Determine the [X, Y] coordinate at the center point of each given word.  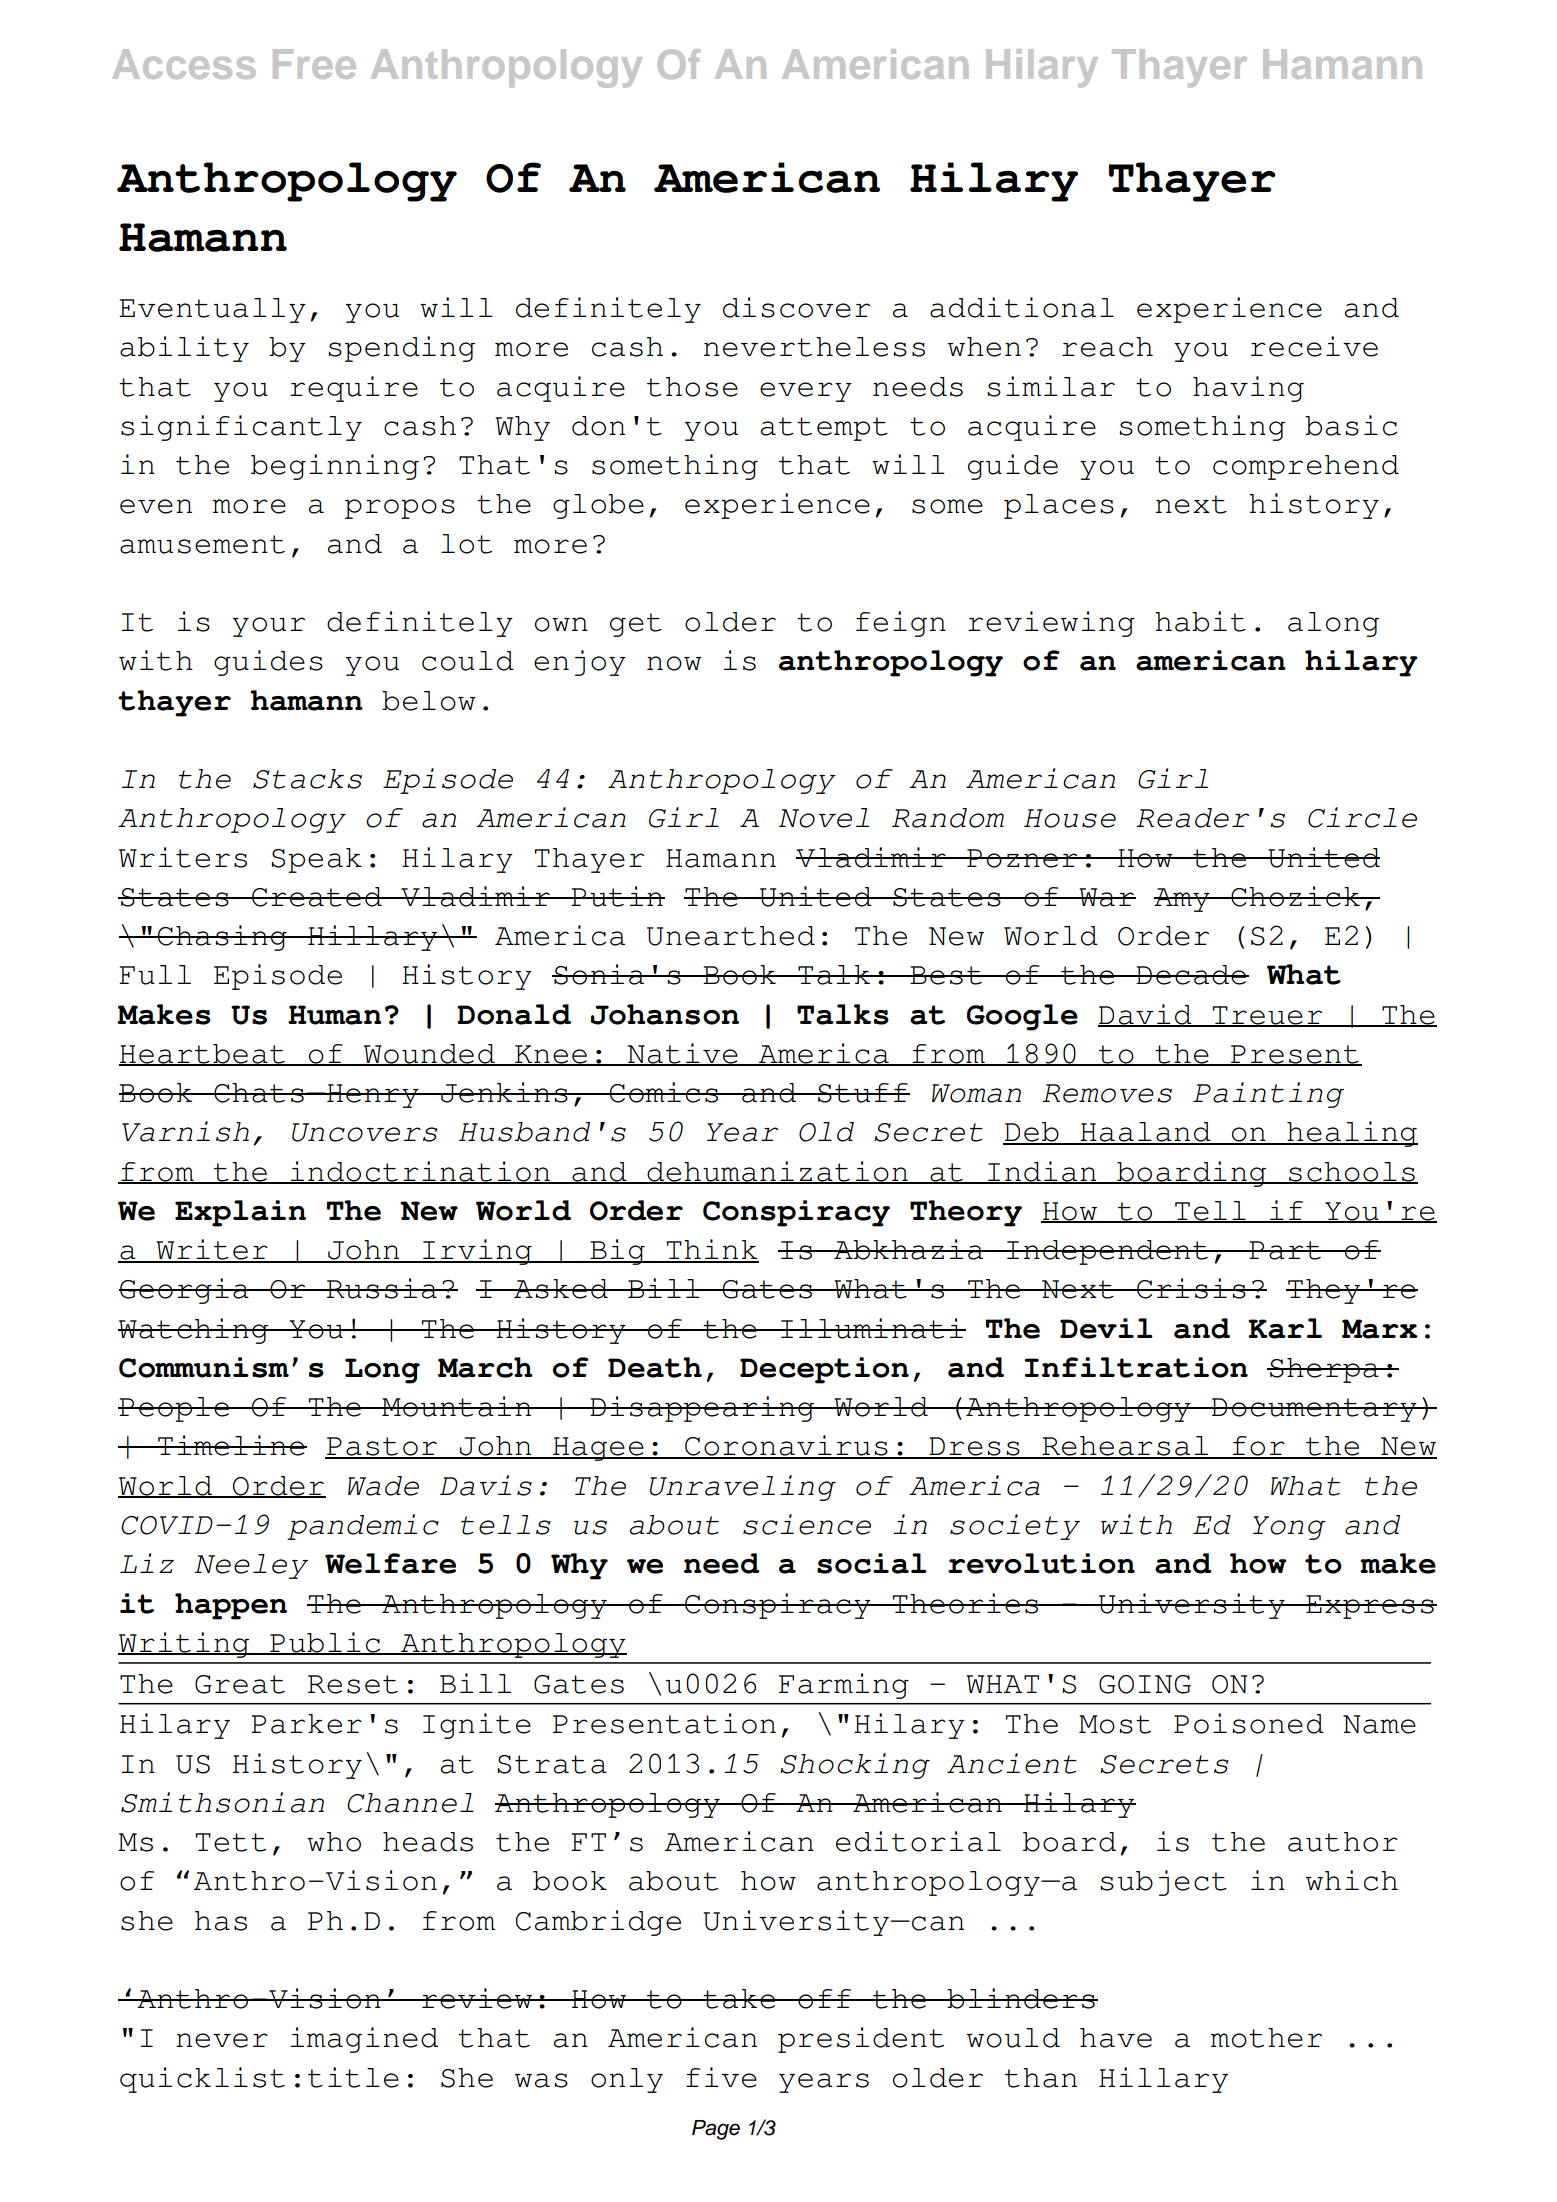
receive [1314, 346]
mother [1266, 2038]
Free [314, 64]
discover [796, 307]
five [721, 2077]
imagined [364, 2040]
